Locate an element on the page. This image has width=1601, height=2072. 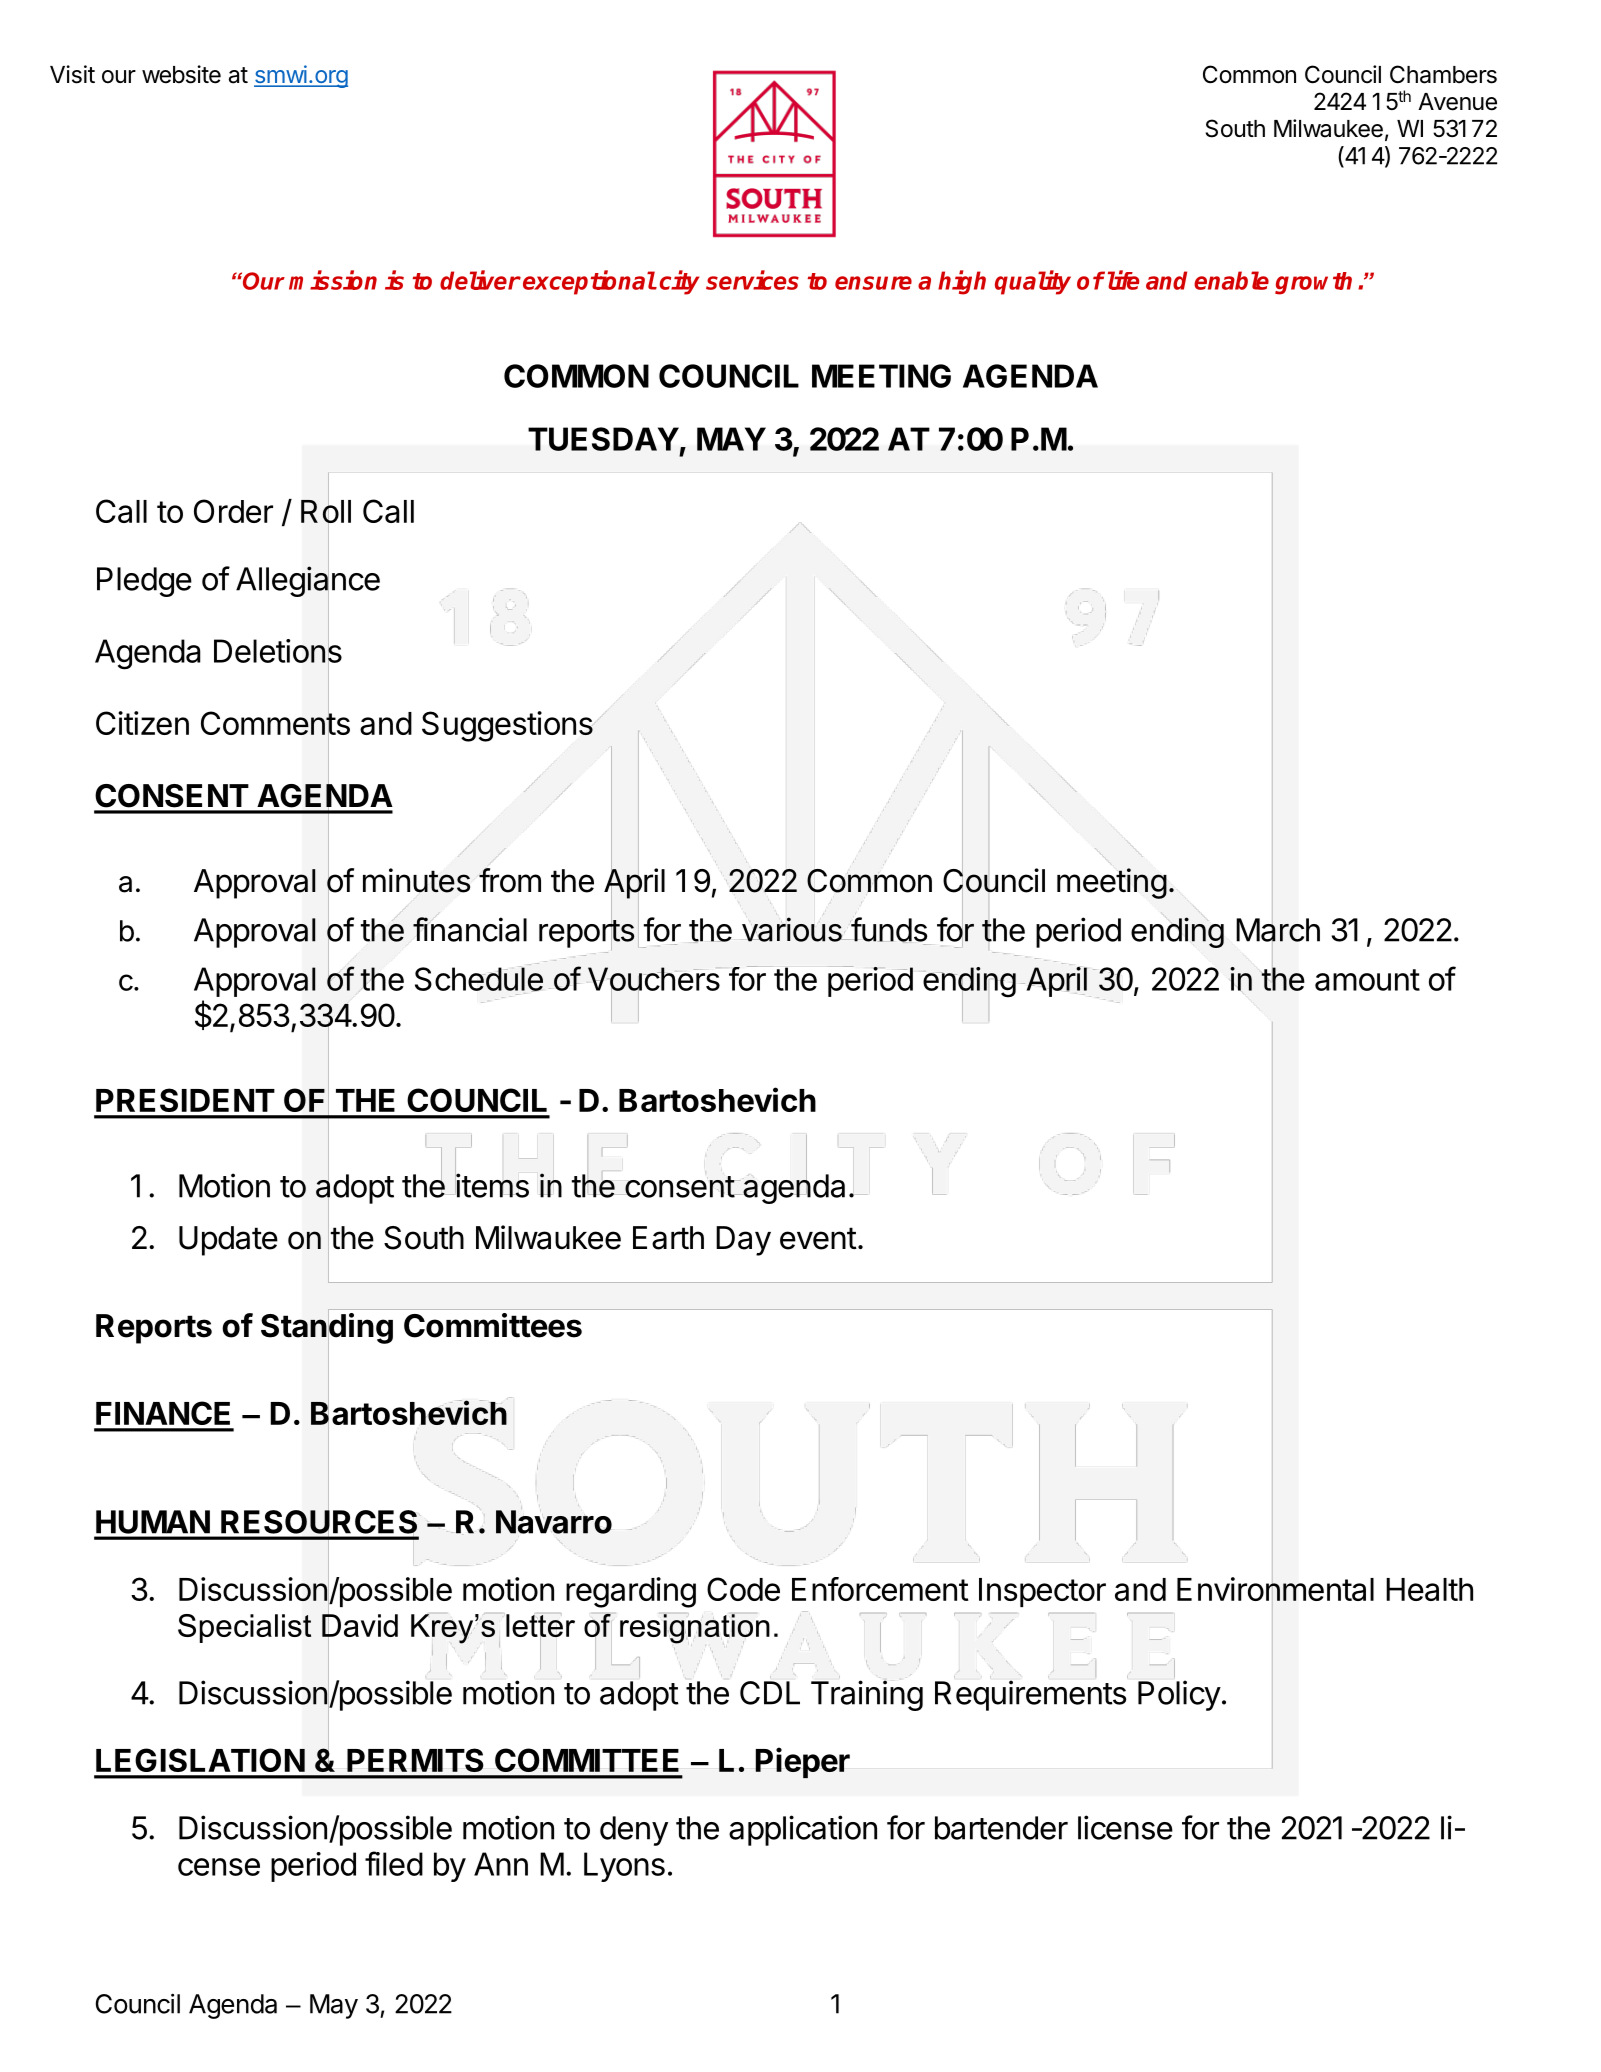
website is located at coordinates (181, 74).
